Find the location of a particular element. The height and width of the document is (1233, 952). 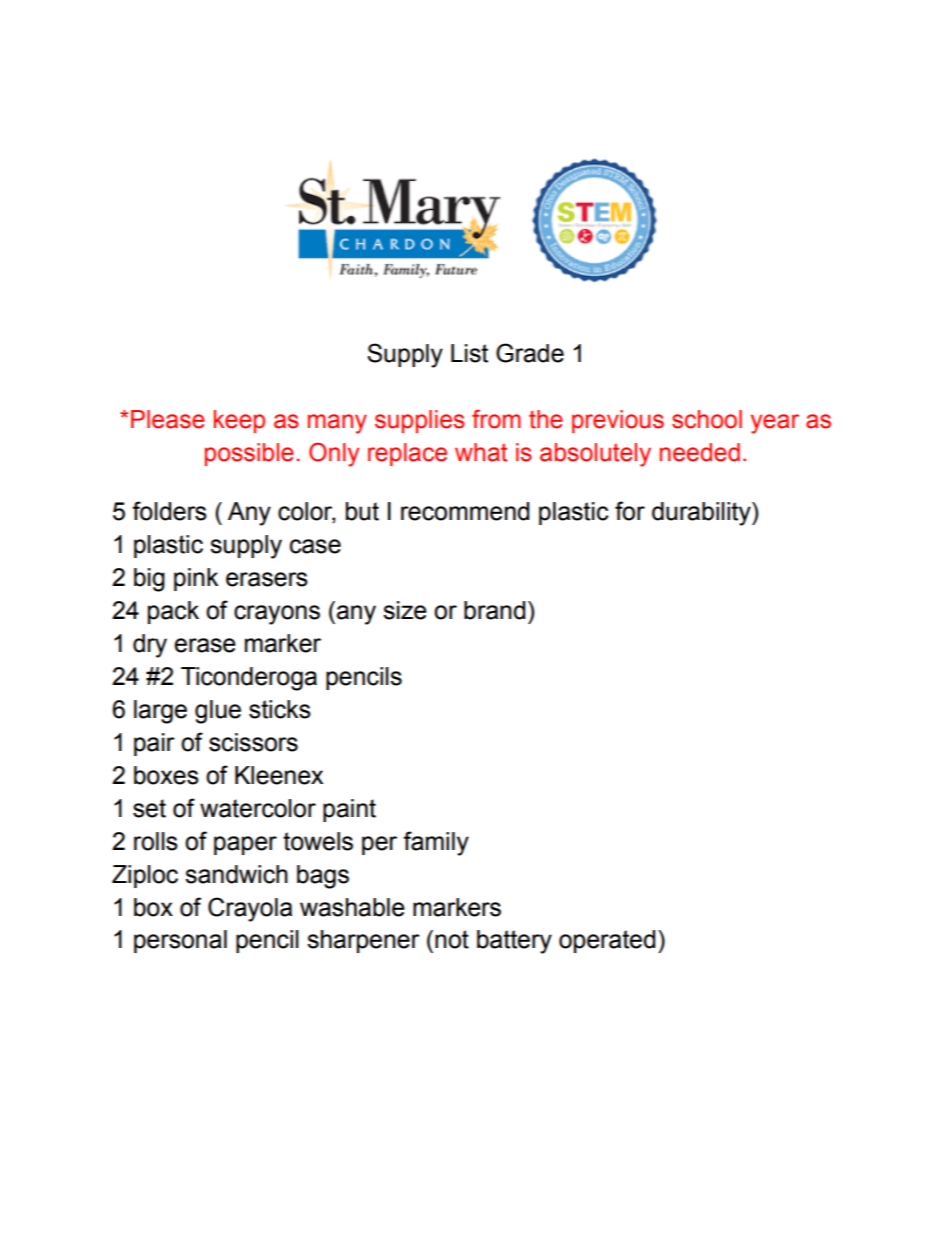

Crayola is located at coordinates (250, 909).
